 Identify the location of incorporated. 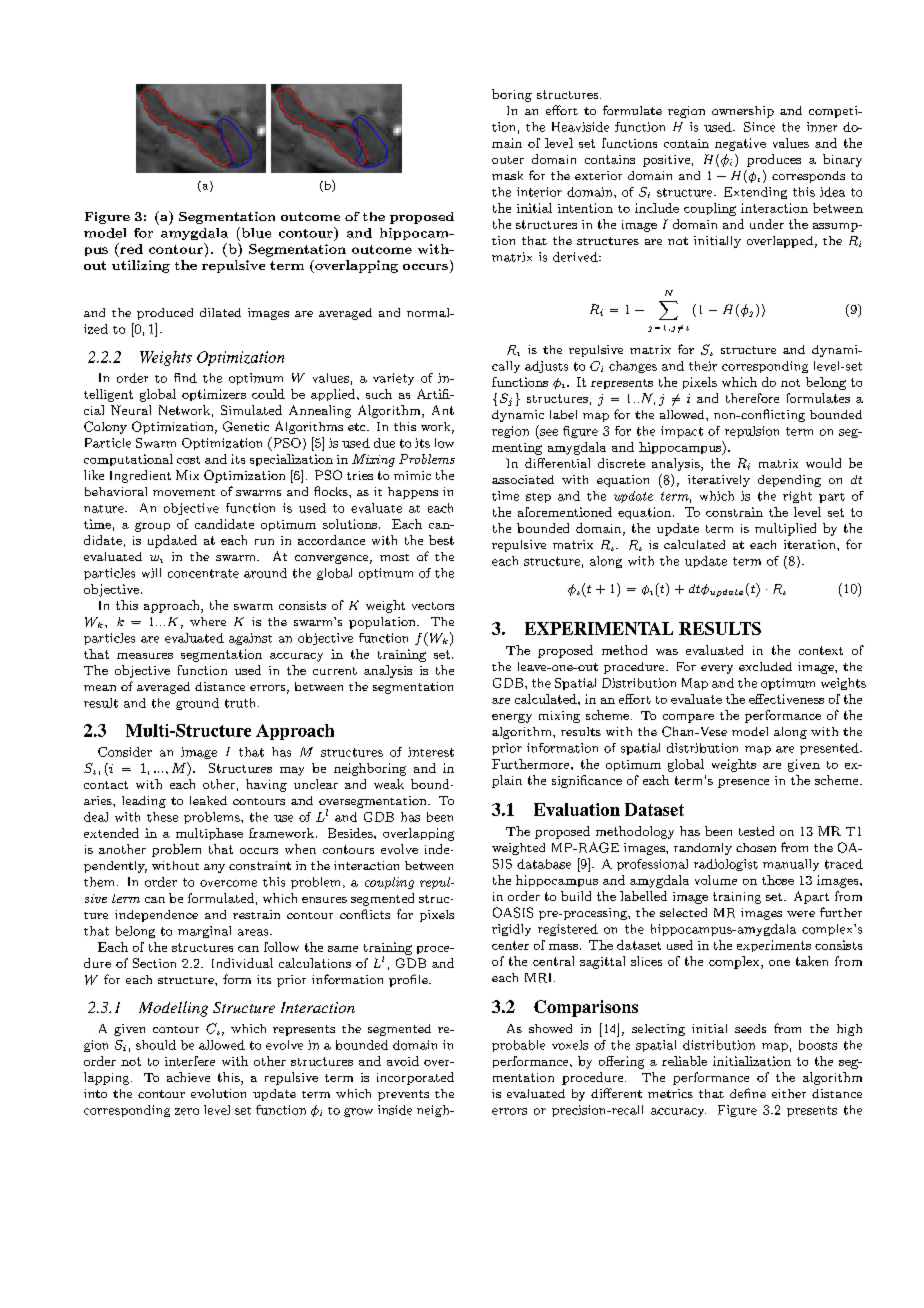
(415, 1078).
